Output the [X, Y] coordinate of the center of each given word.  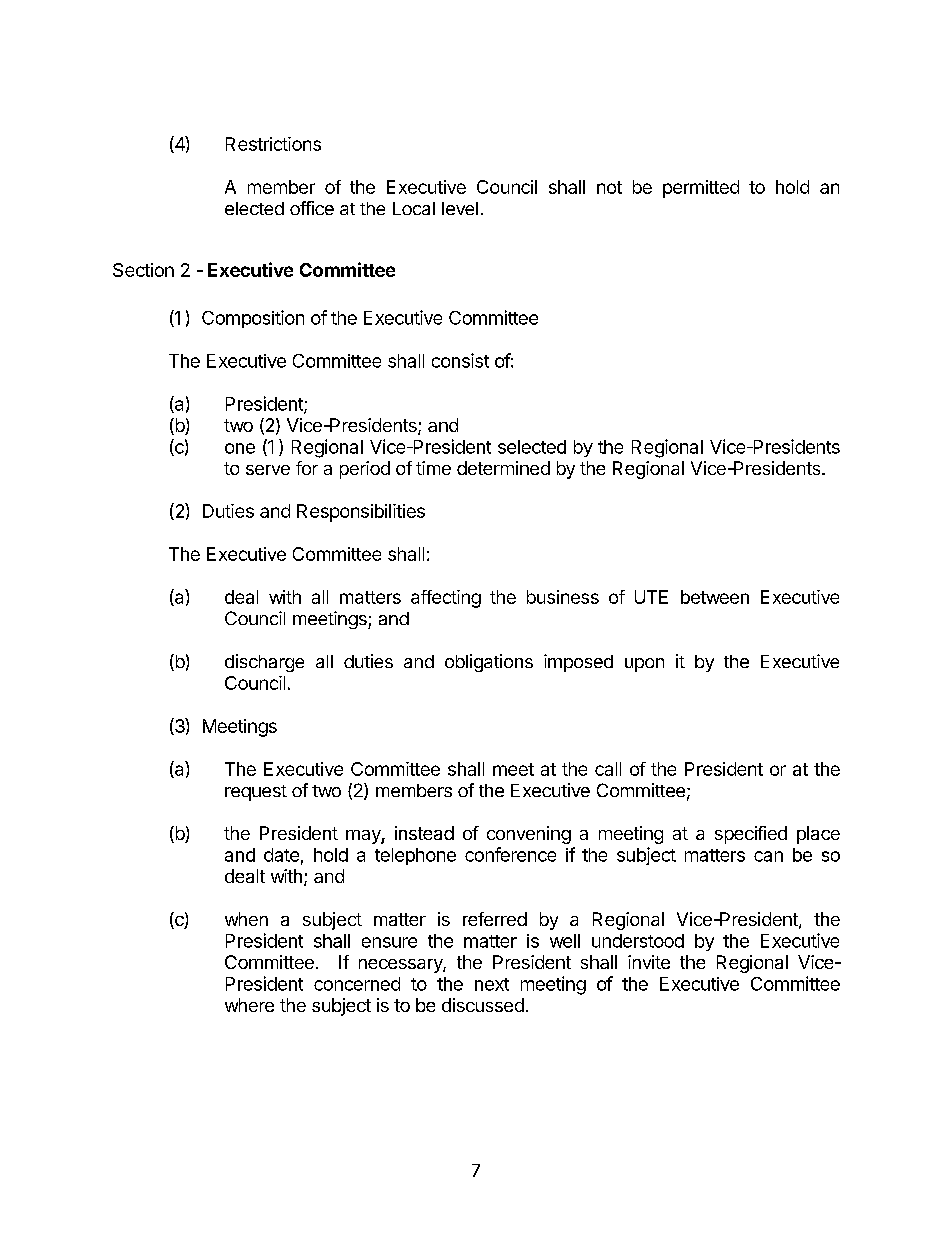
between [715, 597]
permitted [701, 189]
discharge [264, 663]
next [492, 984]
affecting [446, 599]
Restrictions [273, 144]
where [249, 1005]
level [460, 208]
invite [649, 962]
